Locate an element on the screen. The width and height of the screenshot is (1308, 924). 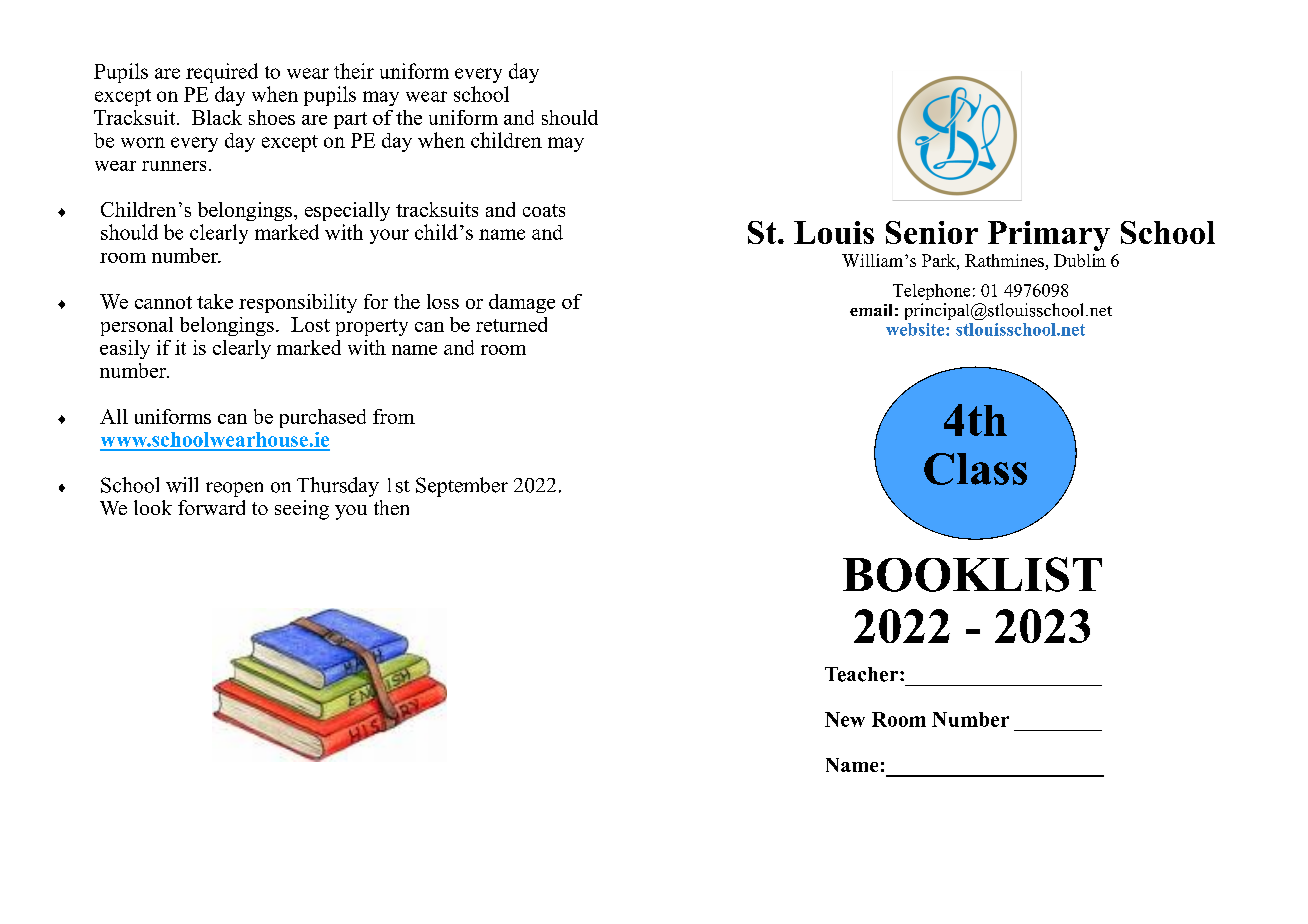
website is located at coordinates (916, 329).
